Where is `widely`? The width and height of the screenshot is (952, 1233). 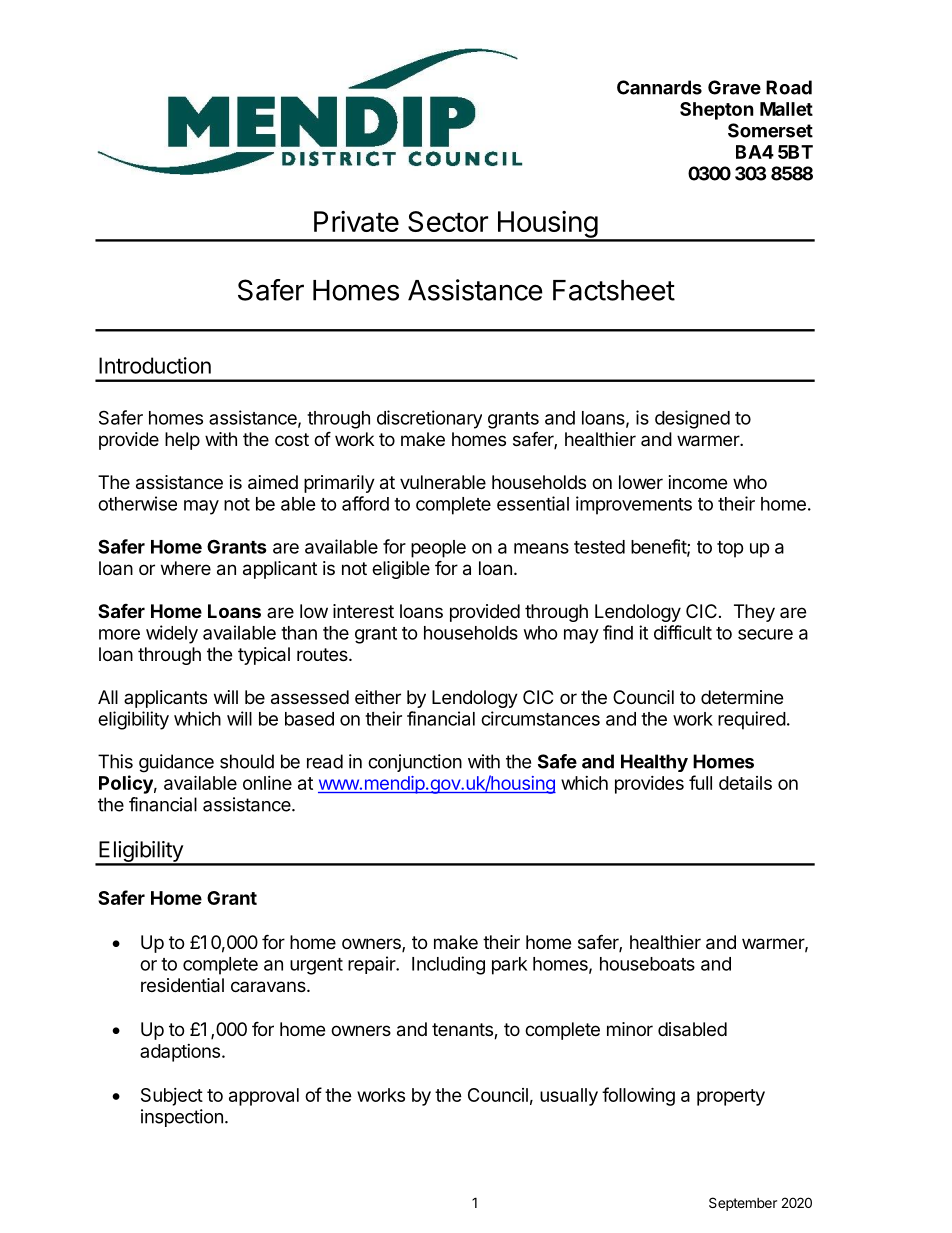
widely is located at coordinates (172, 634).
